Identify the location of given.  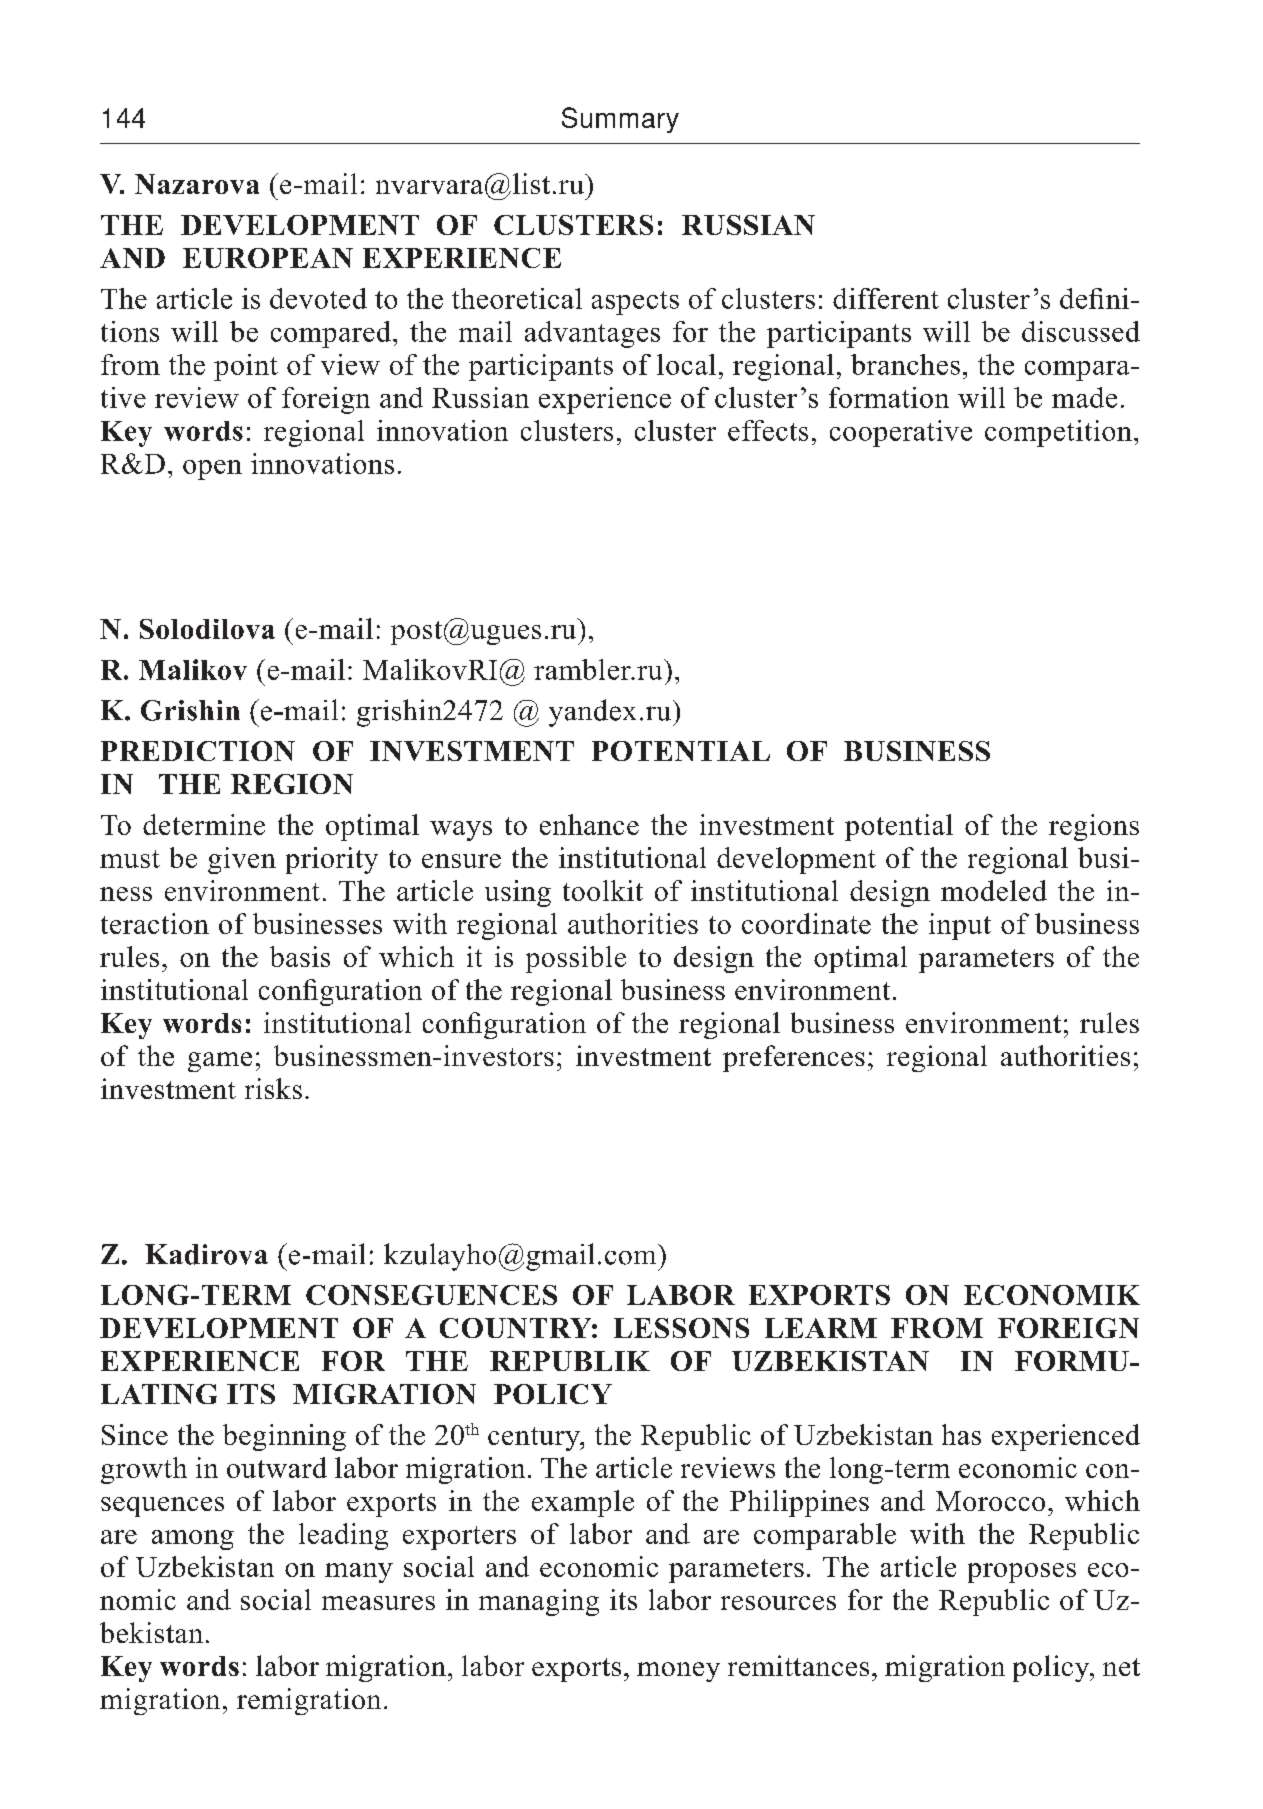
(242, 860).
